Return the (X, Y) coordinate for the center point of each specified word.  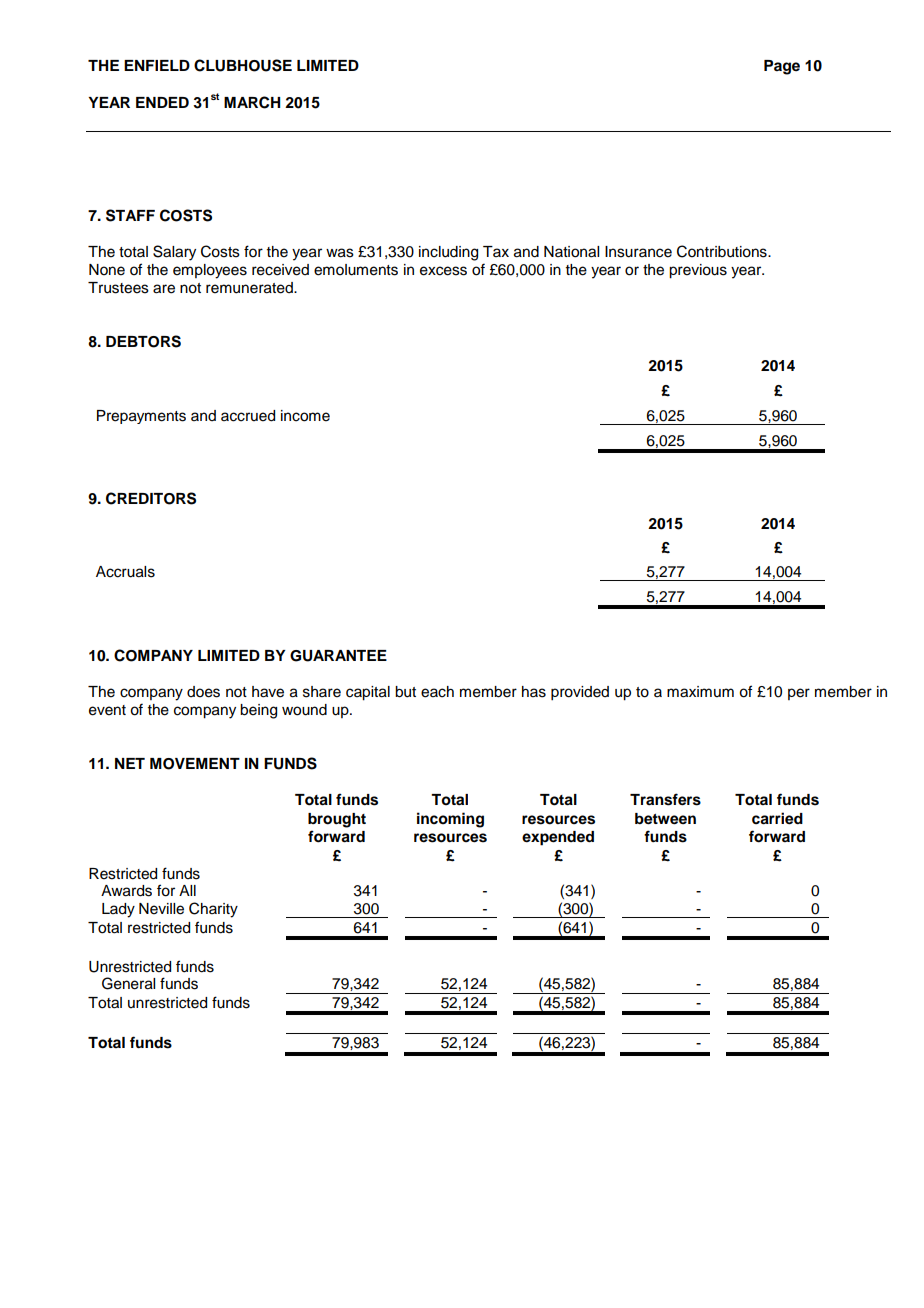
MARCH (252, 102)
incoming (450, 820)
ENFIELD (157, 65)
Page (782, 67)
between (665, 819)
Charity (213, 910)
